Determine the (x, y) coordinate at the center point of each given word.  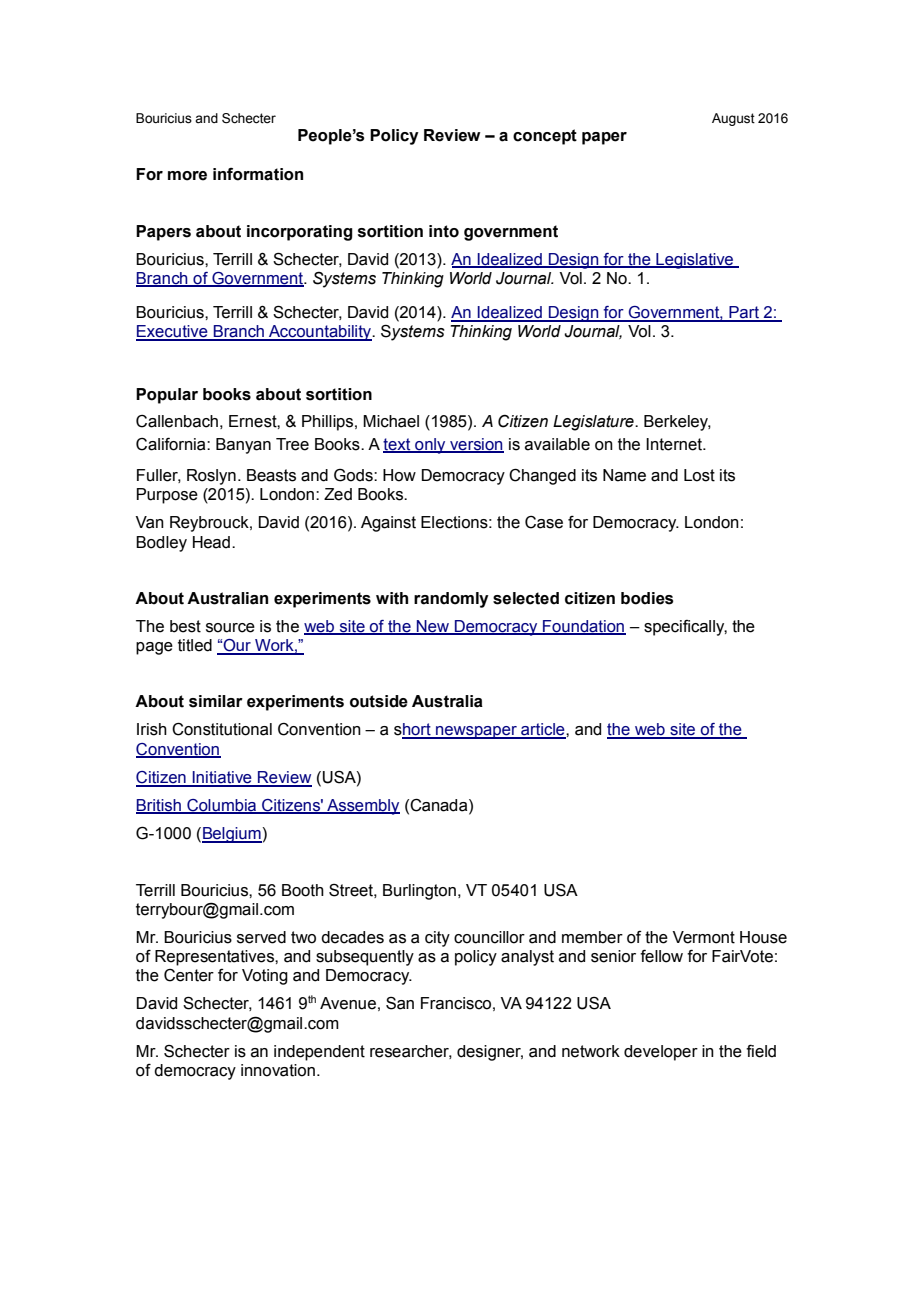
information (258, 174)
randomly (451, 600)
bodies (647, 598)
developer (661, 1053)
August (733, 119)
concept (545, 137)
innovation (278, 1070)
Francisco (456, 1003)
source (230, 628)
